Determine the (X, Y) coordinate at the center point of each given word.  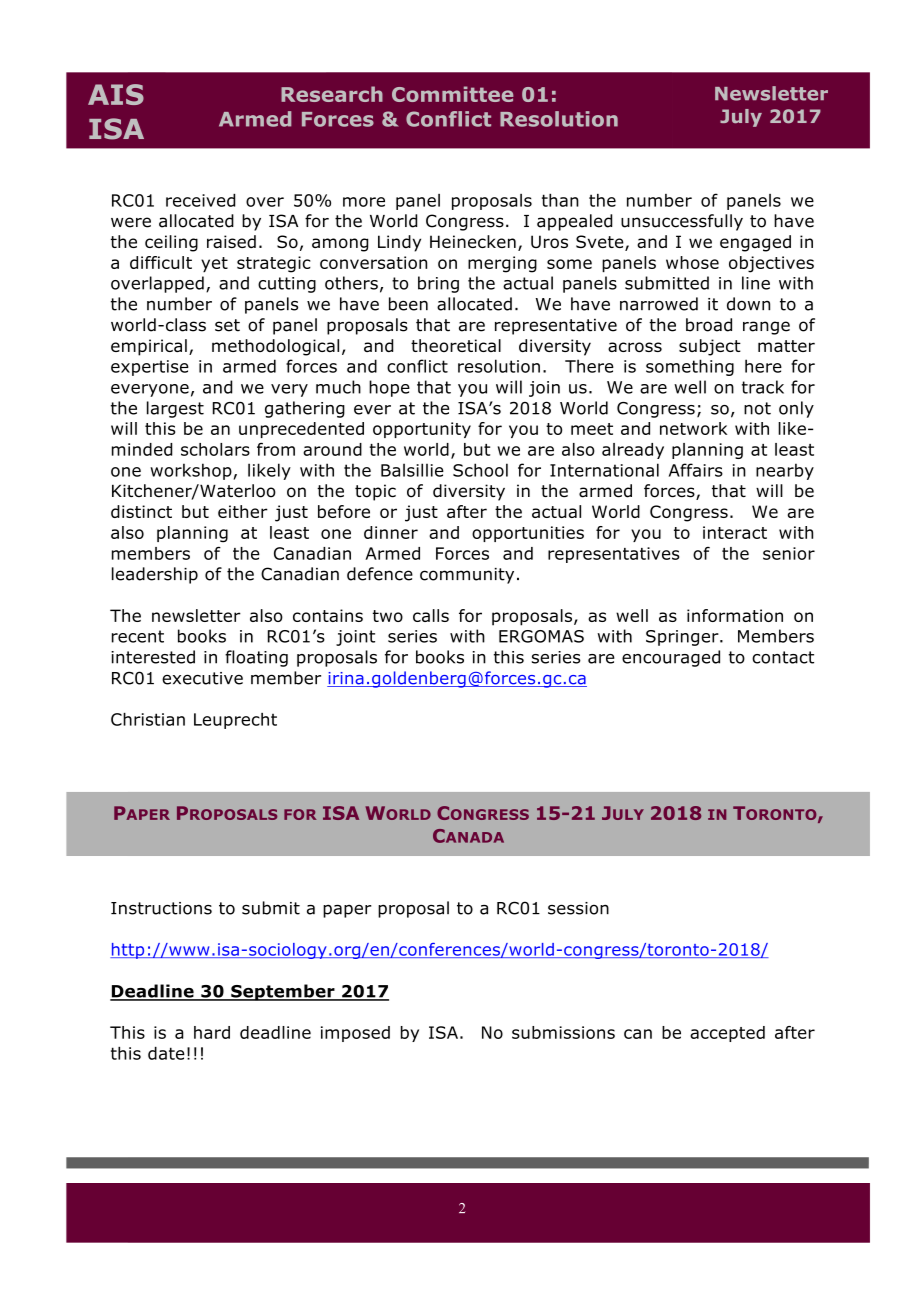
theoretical (456, 345)
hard (212, 1032)
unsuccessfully (682, 222)
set (227, 325)
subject (710, 347)
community (467, 576)
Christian (148, 719)
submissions (563, 1032)
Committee (452, 94)
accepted (727, 1034)
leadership (155, 575)
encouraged (671, 658)
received (200, 200)
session (578, 908)
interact (735, 532)
